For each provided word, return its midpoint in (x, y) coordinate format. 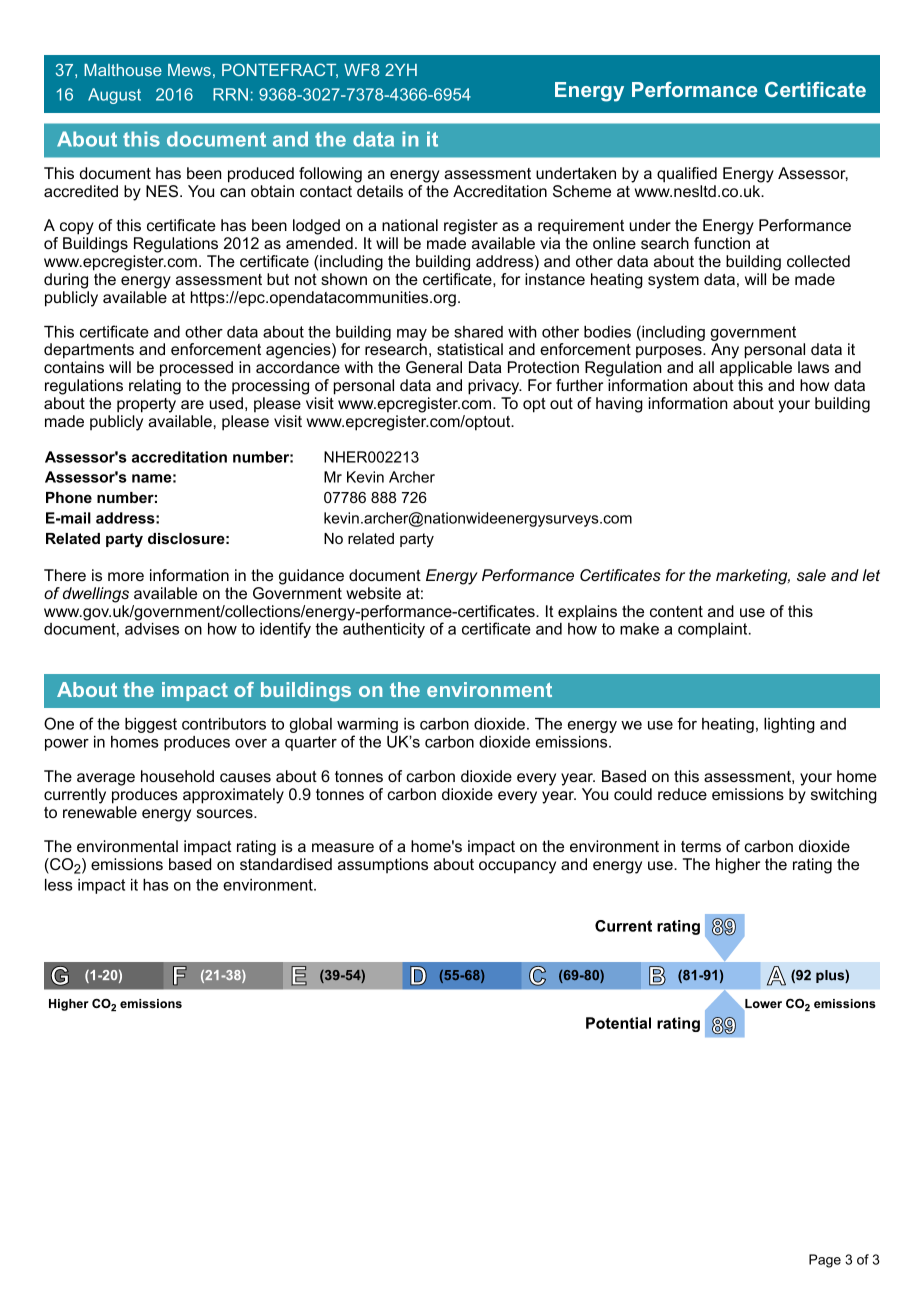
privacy (495, 387)
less (58, 885)
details (380, 191)
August (114, 96)
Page (825, 1261)
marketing (753, 577)
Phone (69, 497)
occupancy (517, 867)
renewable (100, 812)
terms (701, 846)
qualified (687, 175)
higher (738, 866)
